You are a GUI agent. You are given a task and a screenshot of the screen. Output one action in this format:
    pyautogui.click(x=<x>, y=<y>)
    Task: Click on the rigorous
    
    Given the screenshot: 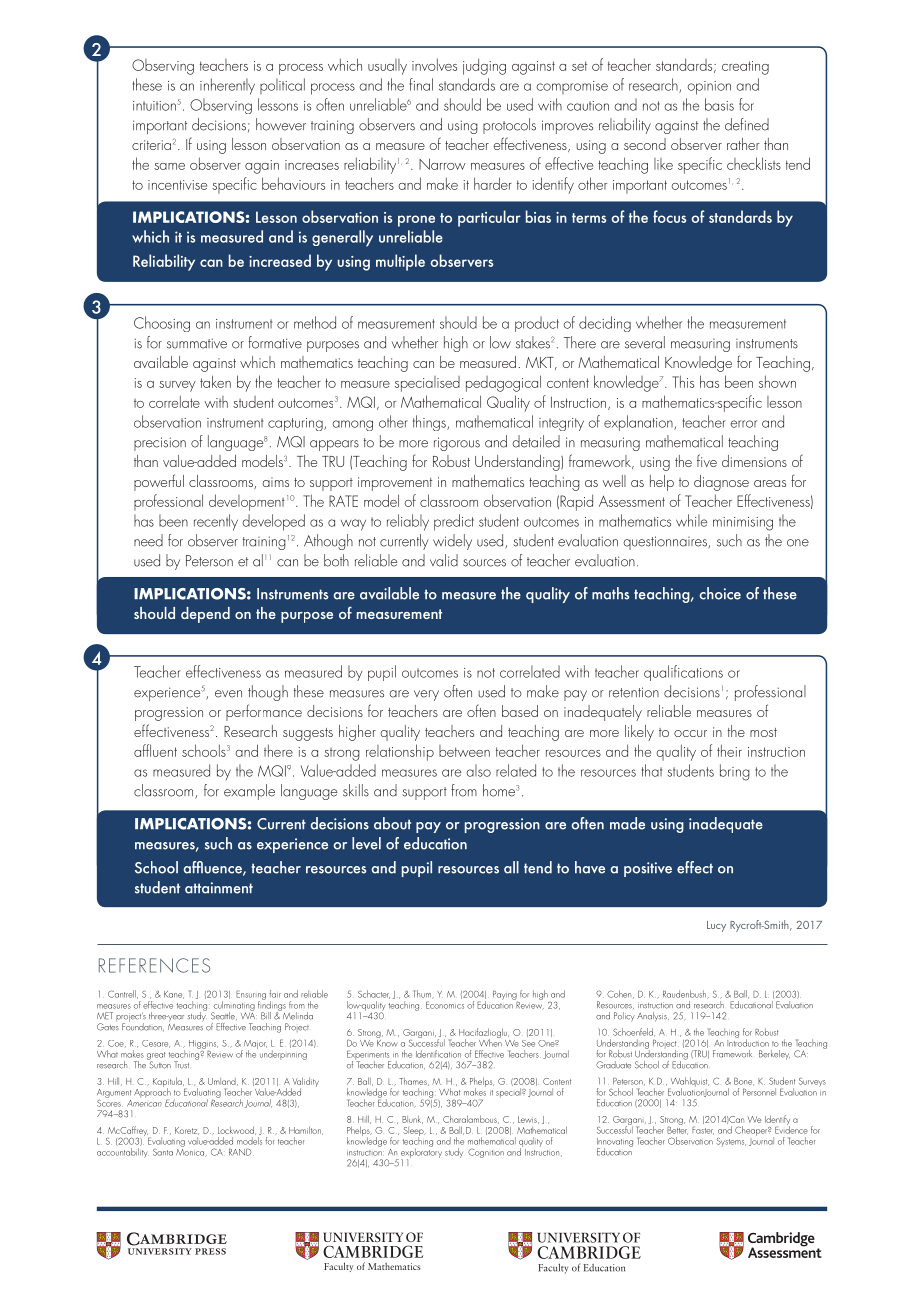 What is the action you would take?
    pyautogui.click(x=457, y=444)
